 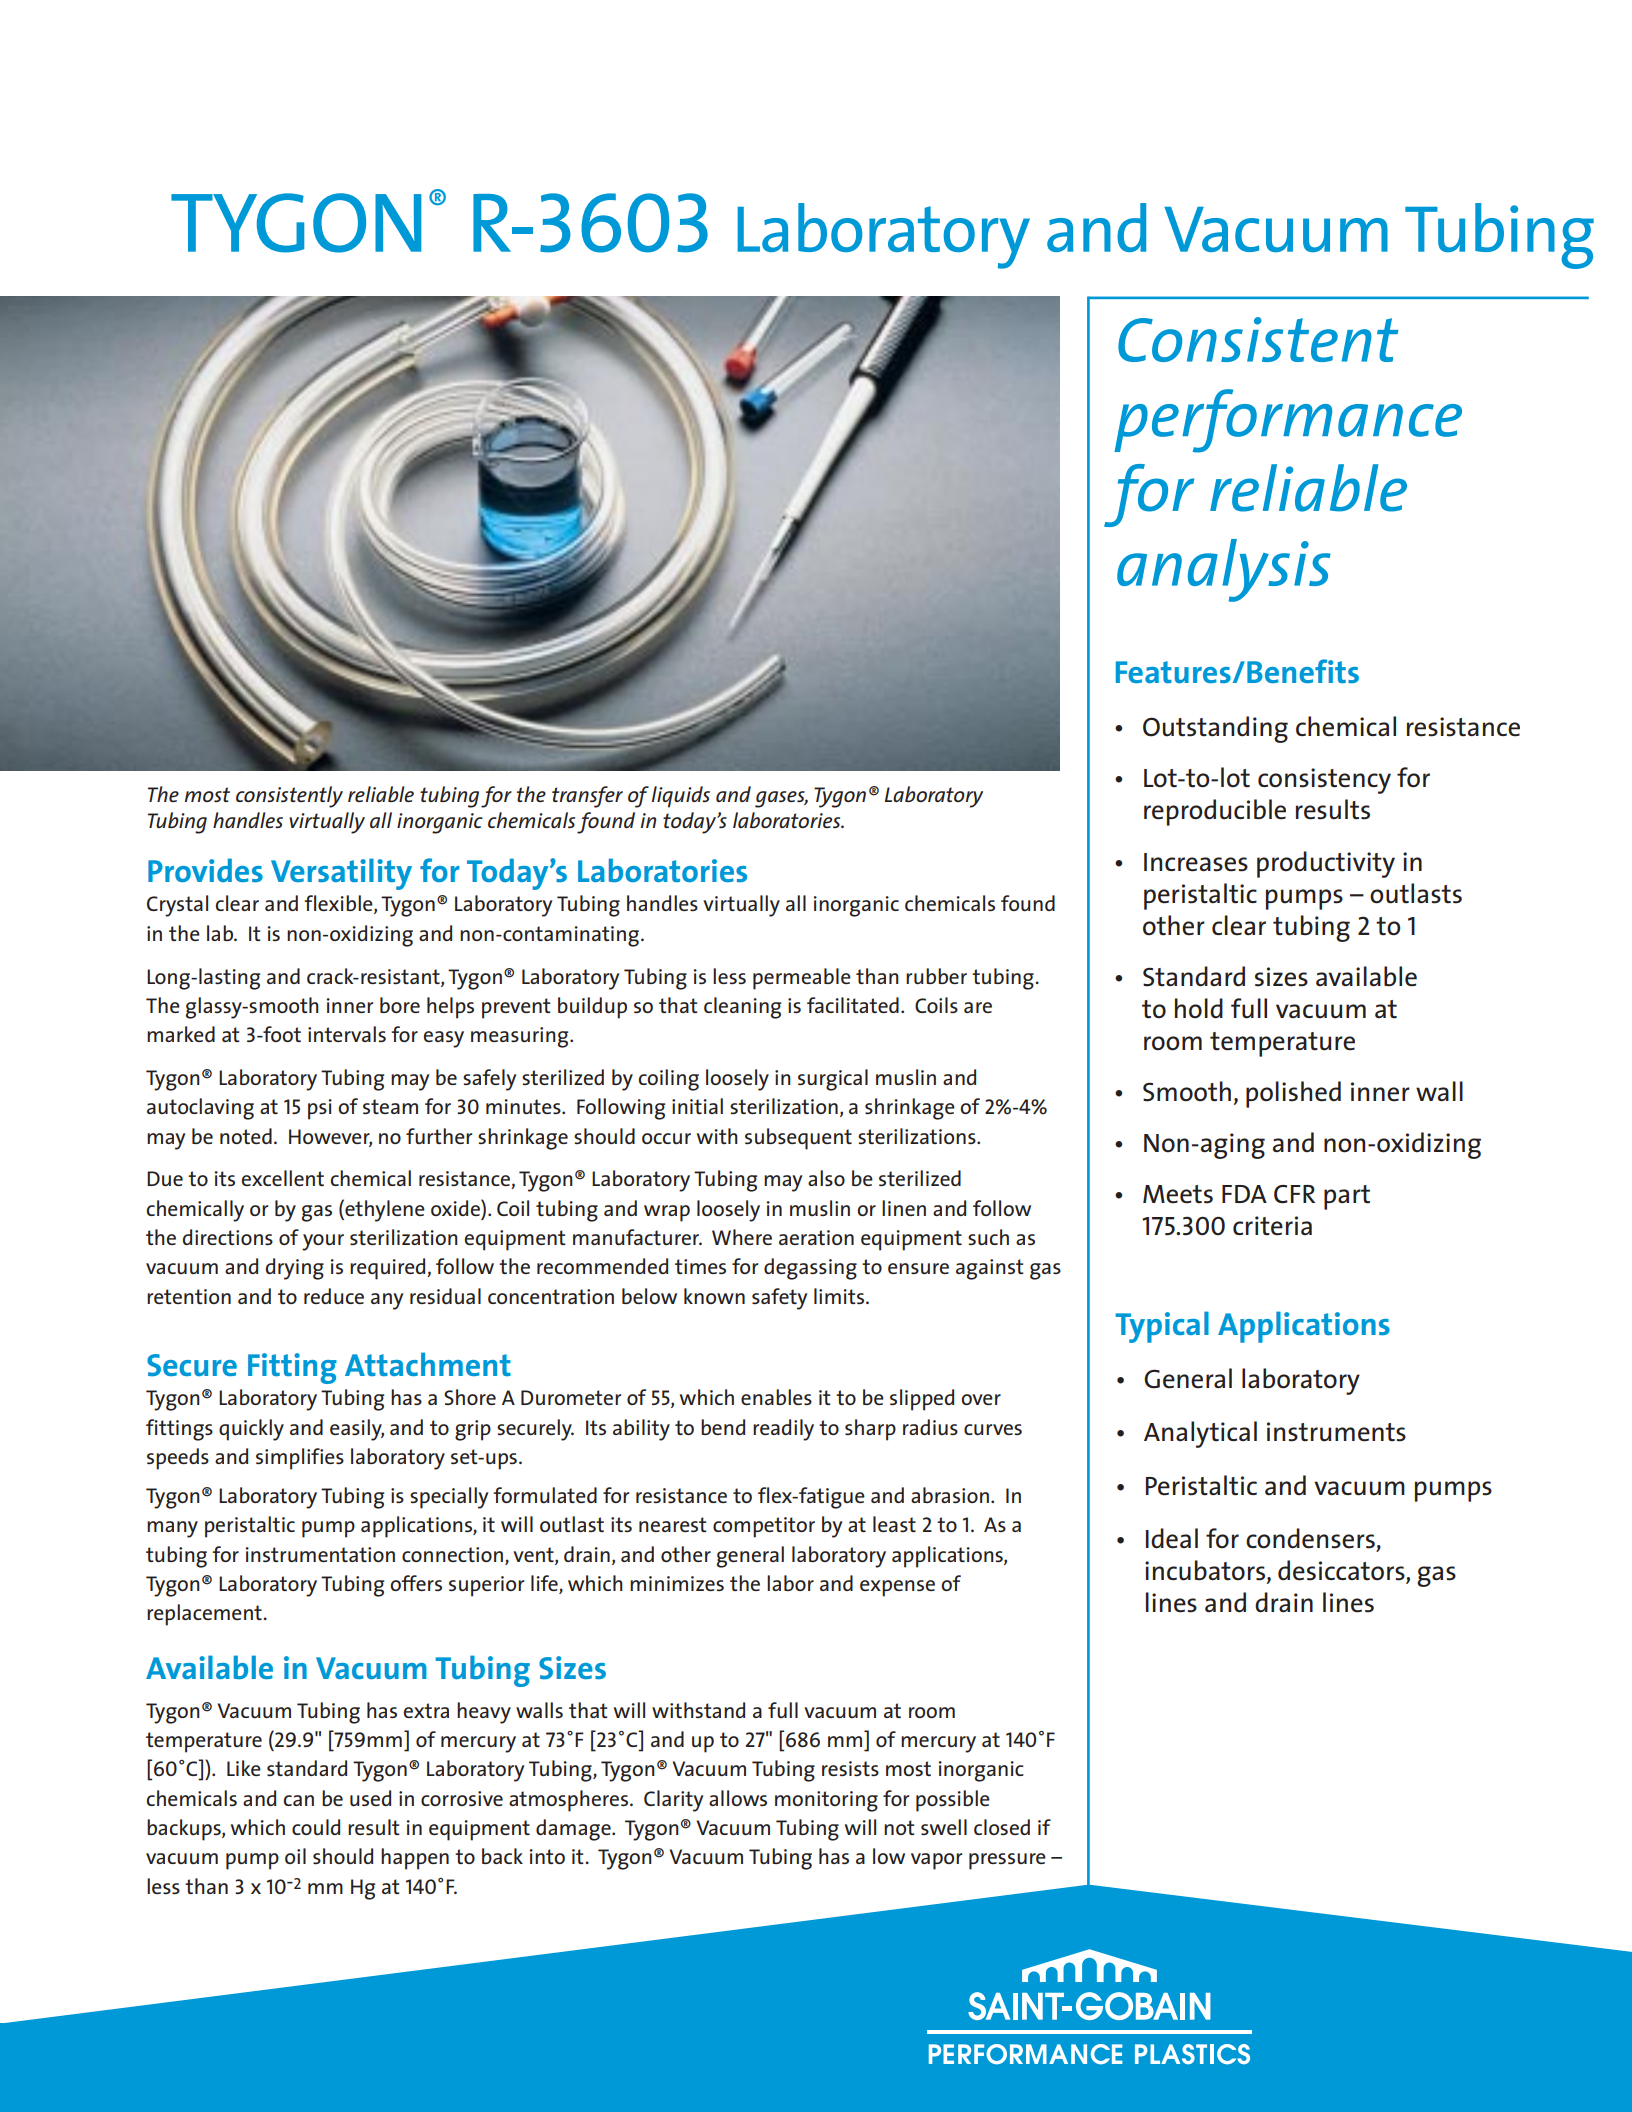 I want to click on could, so click(x=316, y=1827).
